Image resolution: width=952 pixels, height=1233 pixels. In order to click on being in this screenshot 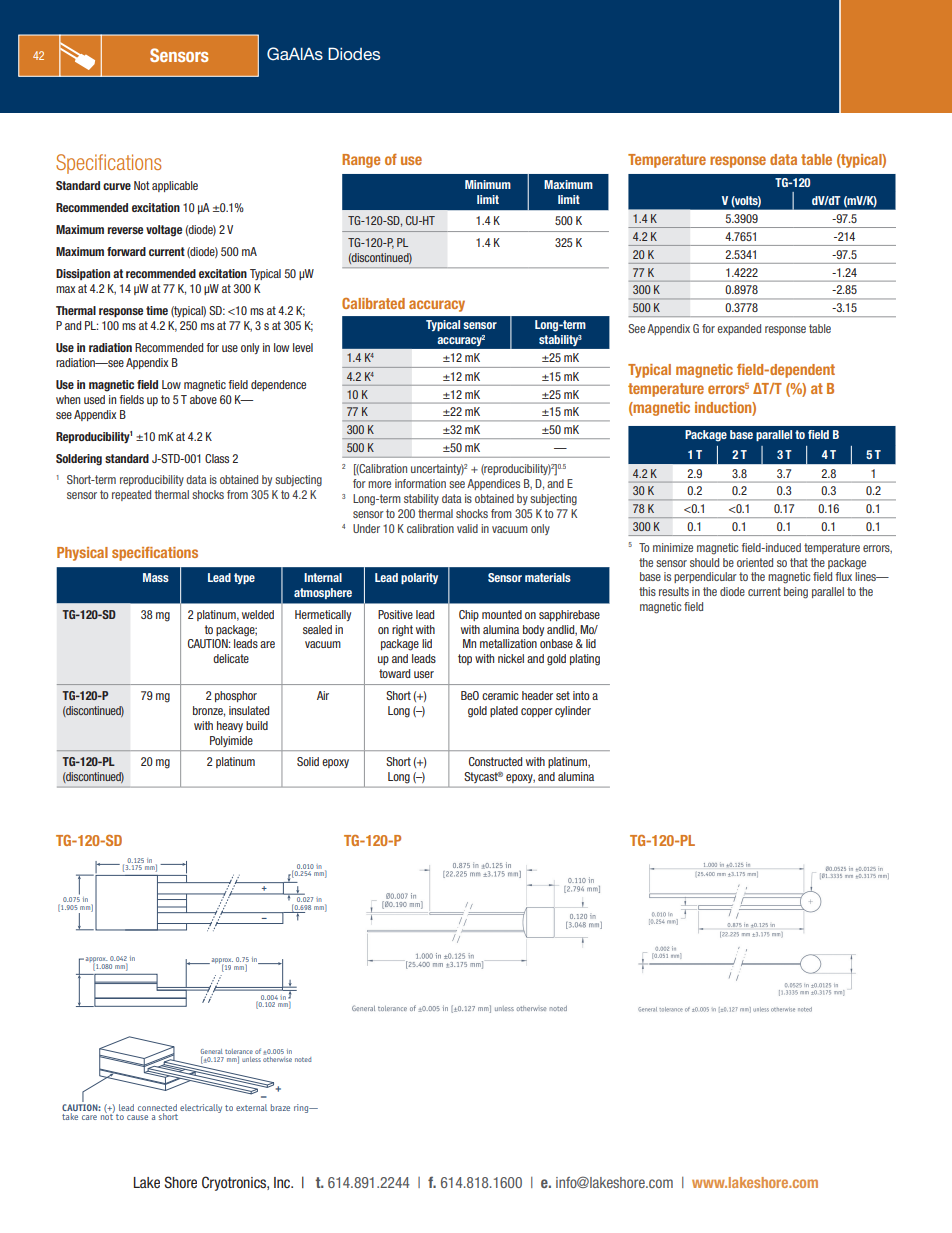, I will do `click(796, 593)`.
